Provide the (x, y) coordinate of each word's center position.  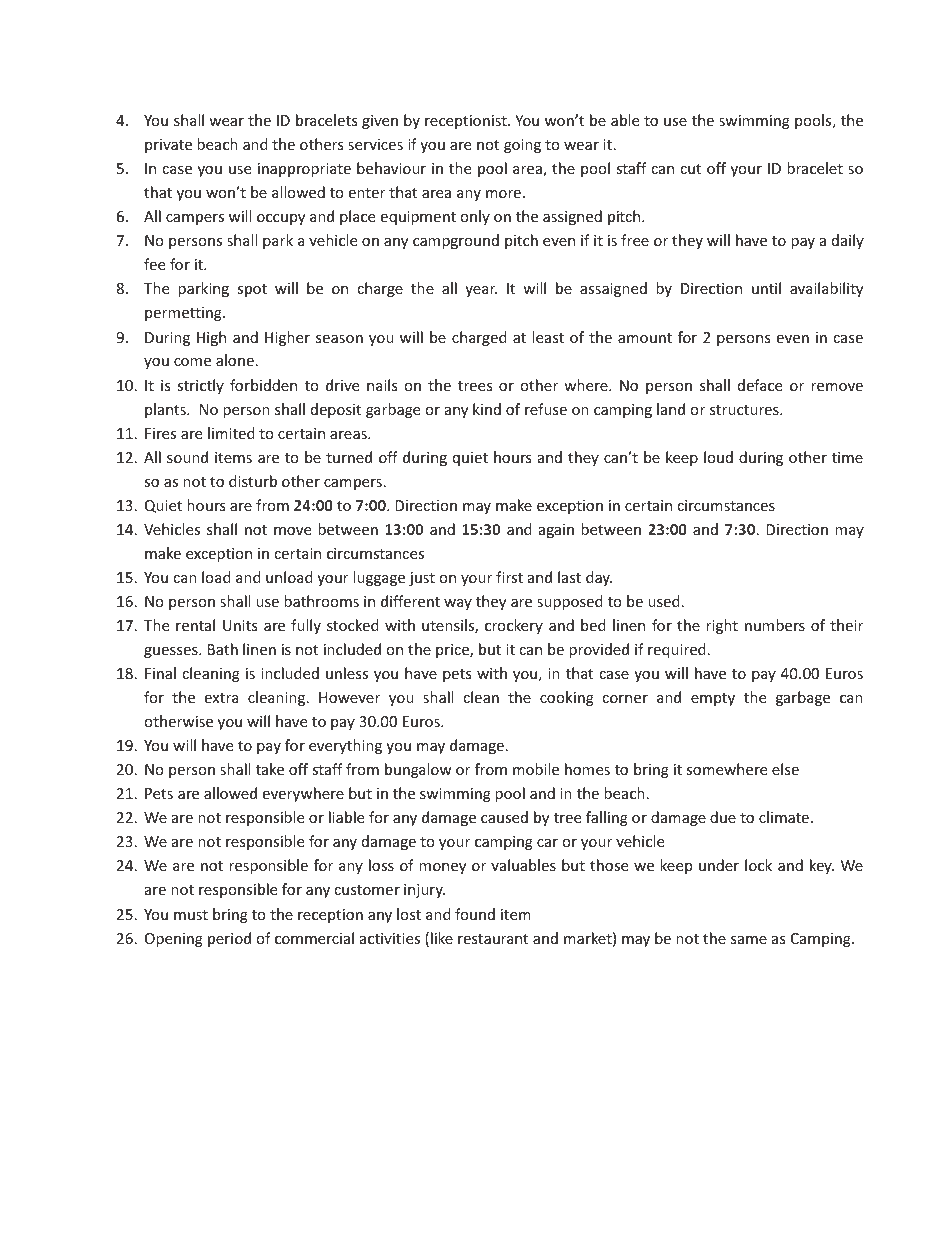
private (168, 146)
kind (487, 409)
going (522, 146)
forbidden (263, 385)
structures (745, 410)
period (229, 939)
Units (240, 625)
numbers (775, 625)
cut (690, 169)
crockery (514, 626)
